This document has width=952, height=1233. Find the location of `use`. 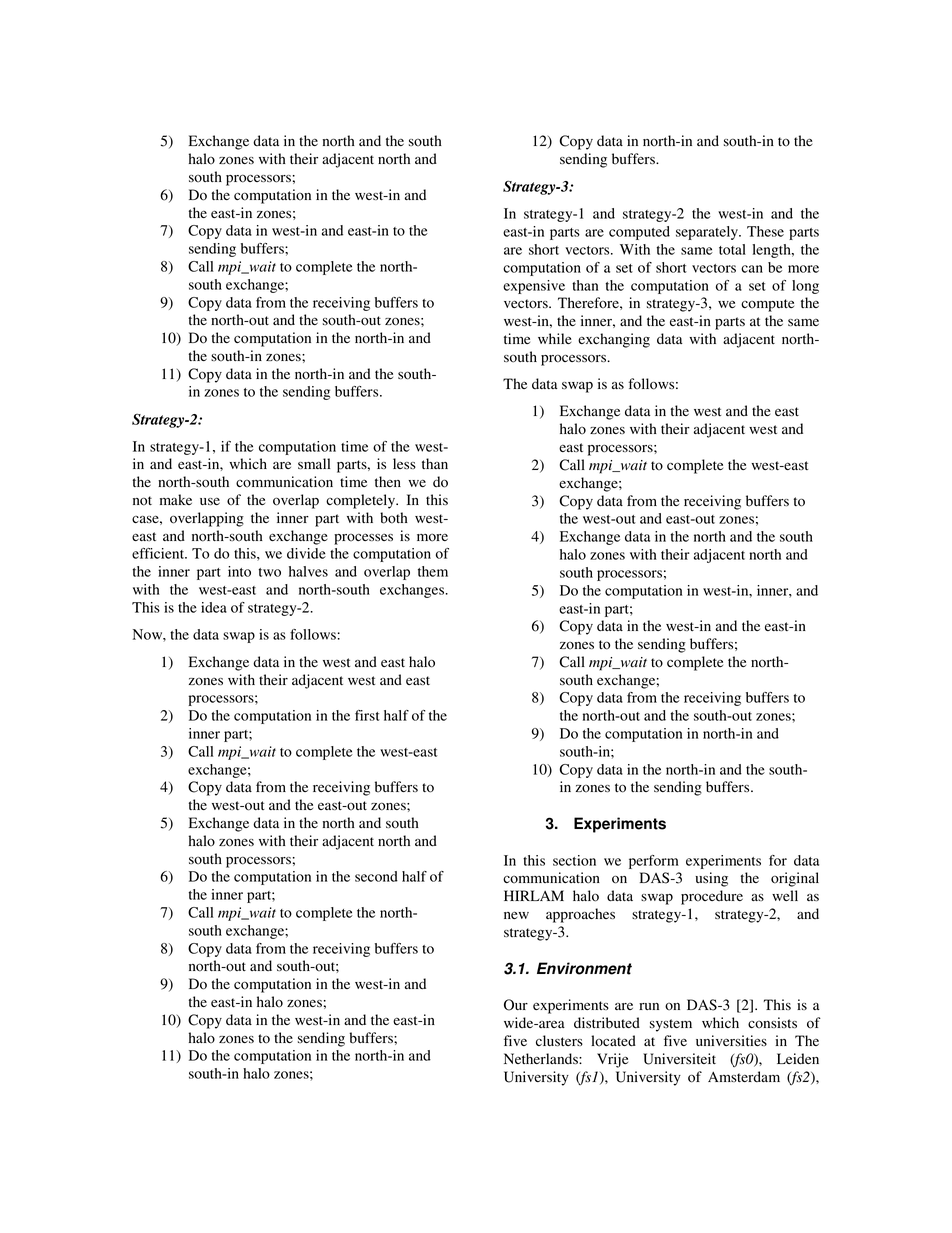

use is located at coordinates (210, 501).
